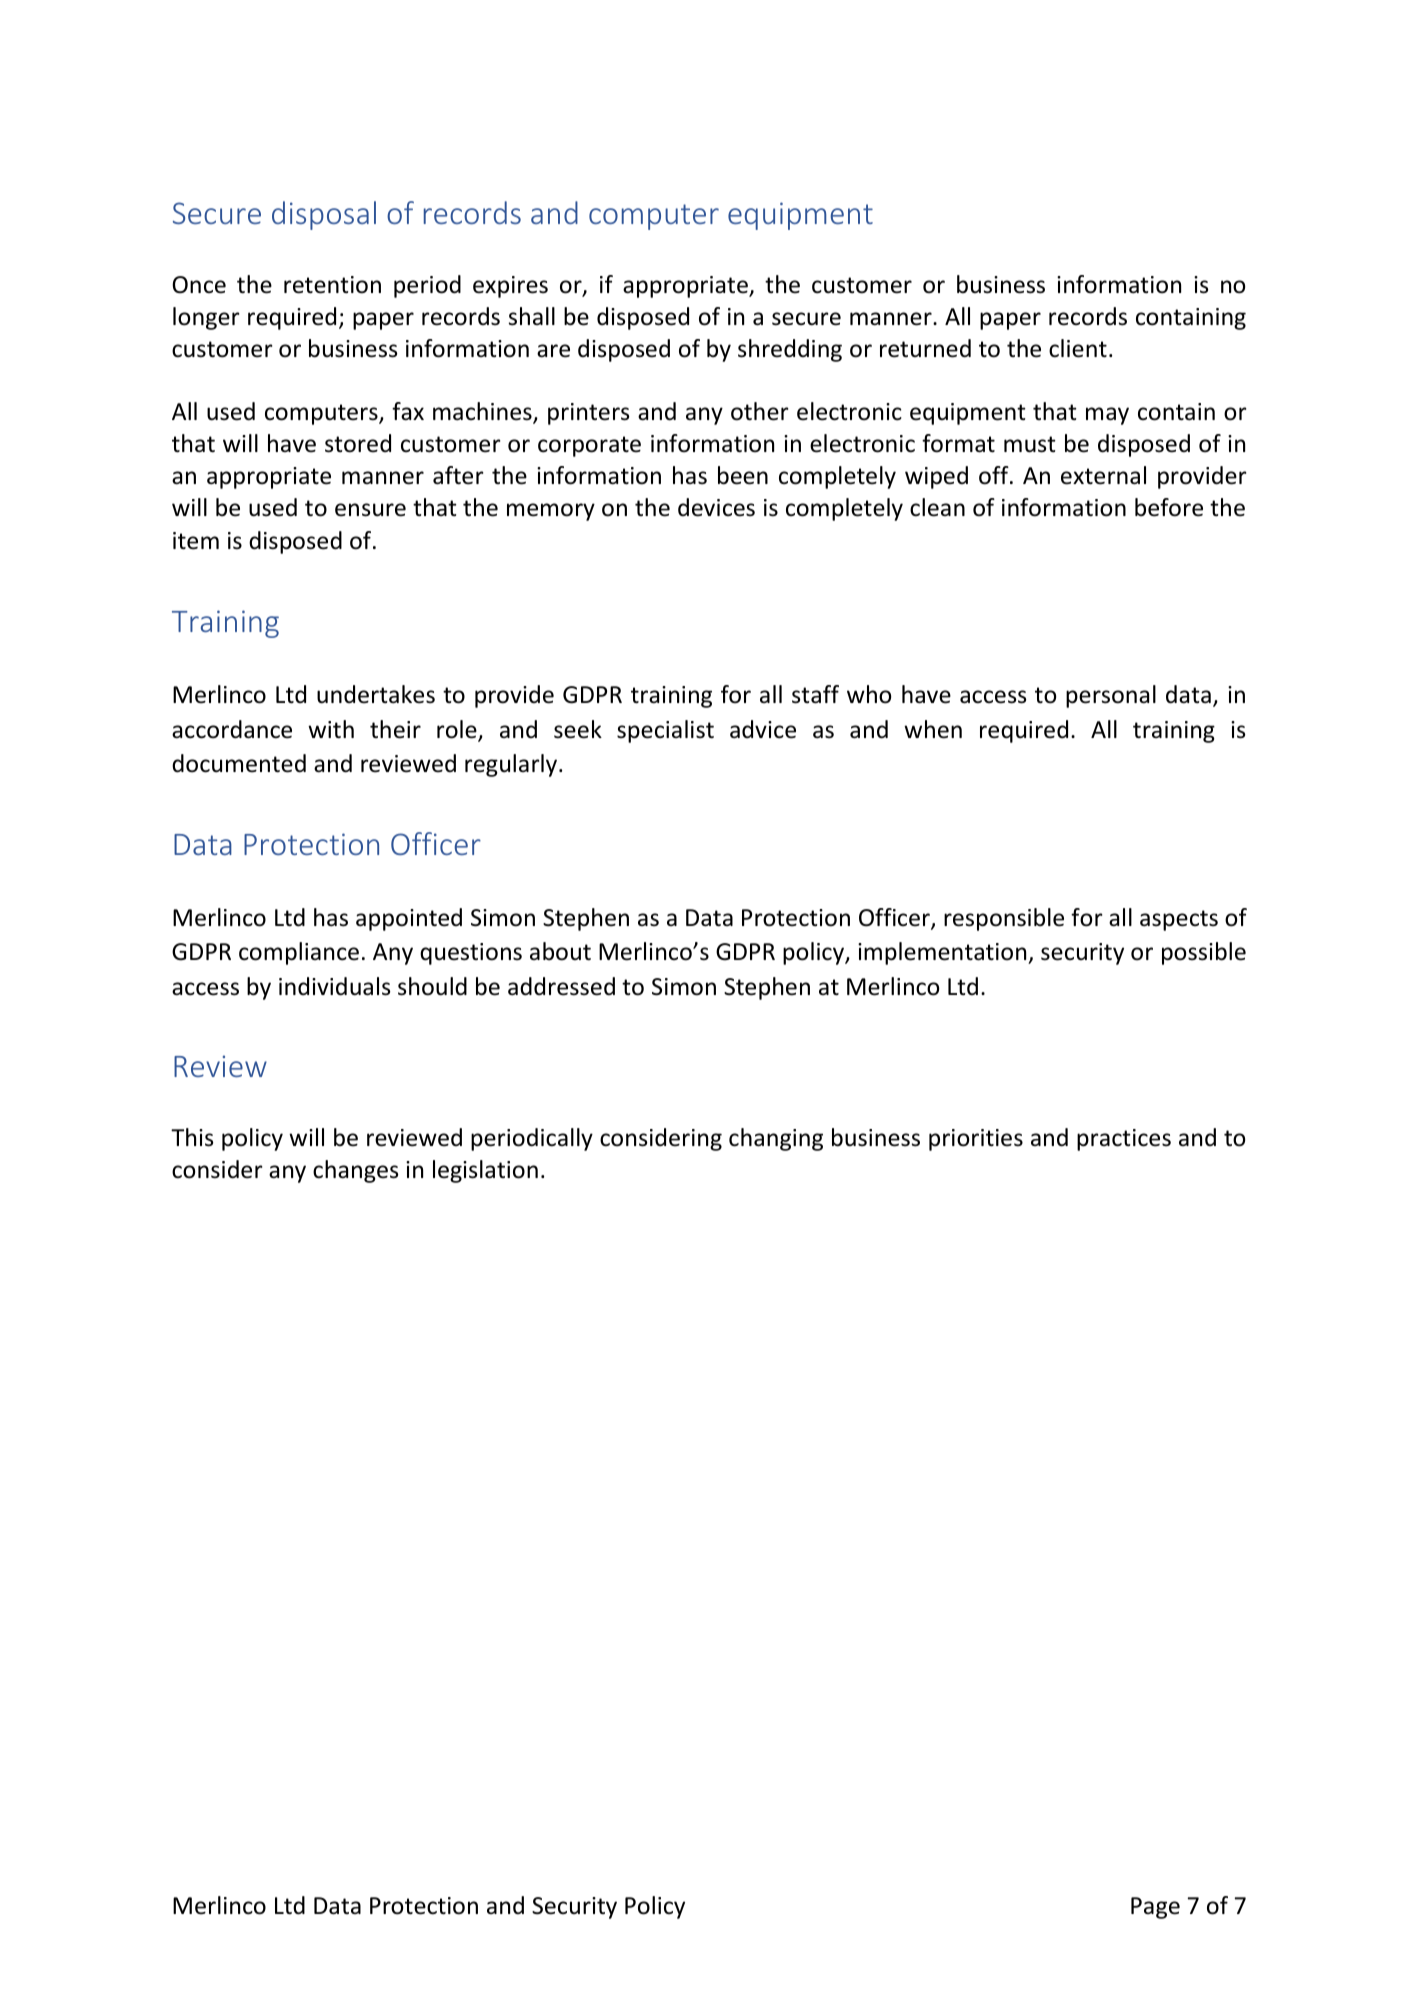 This screenshot has width=1418, height=2006. I want to click on changes, so click(355, 1171).
